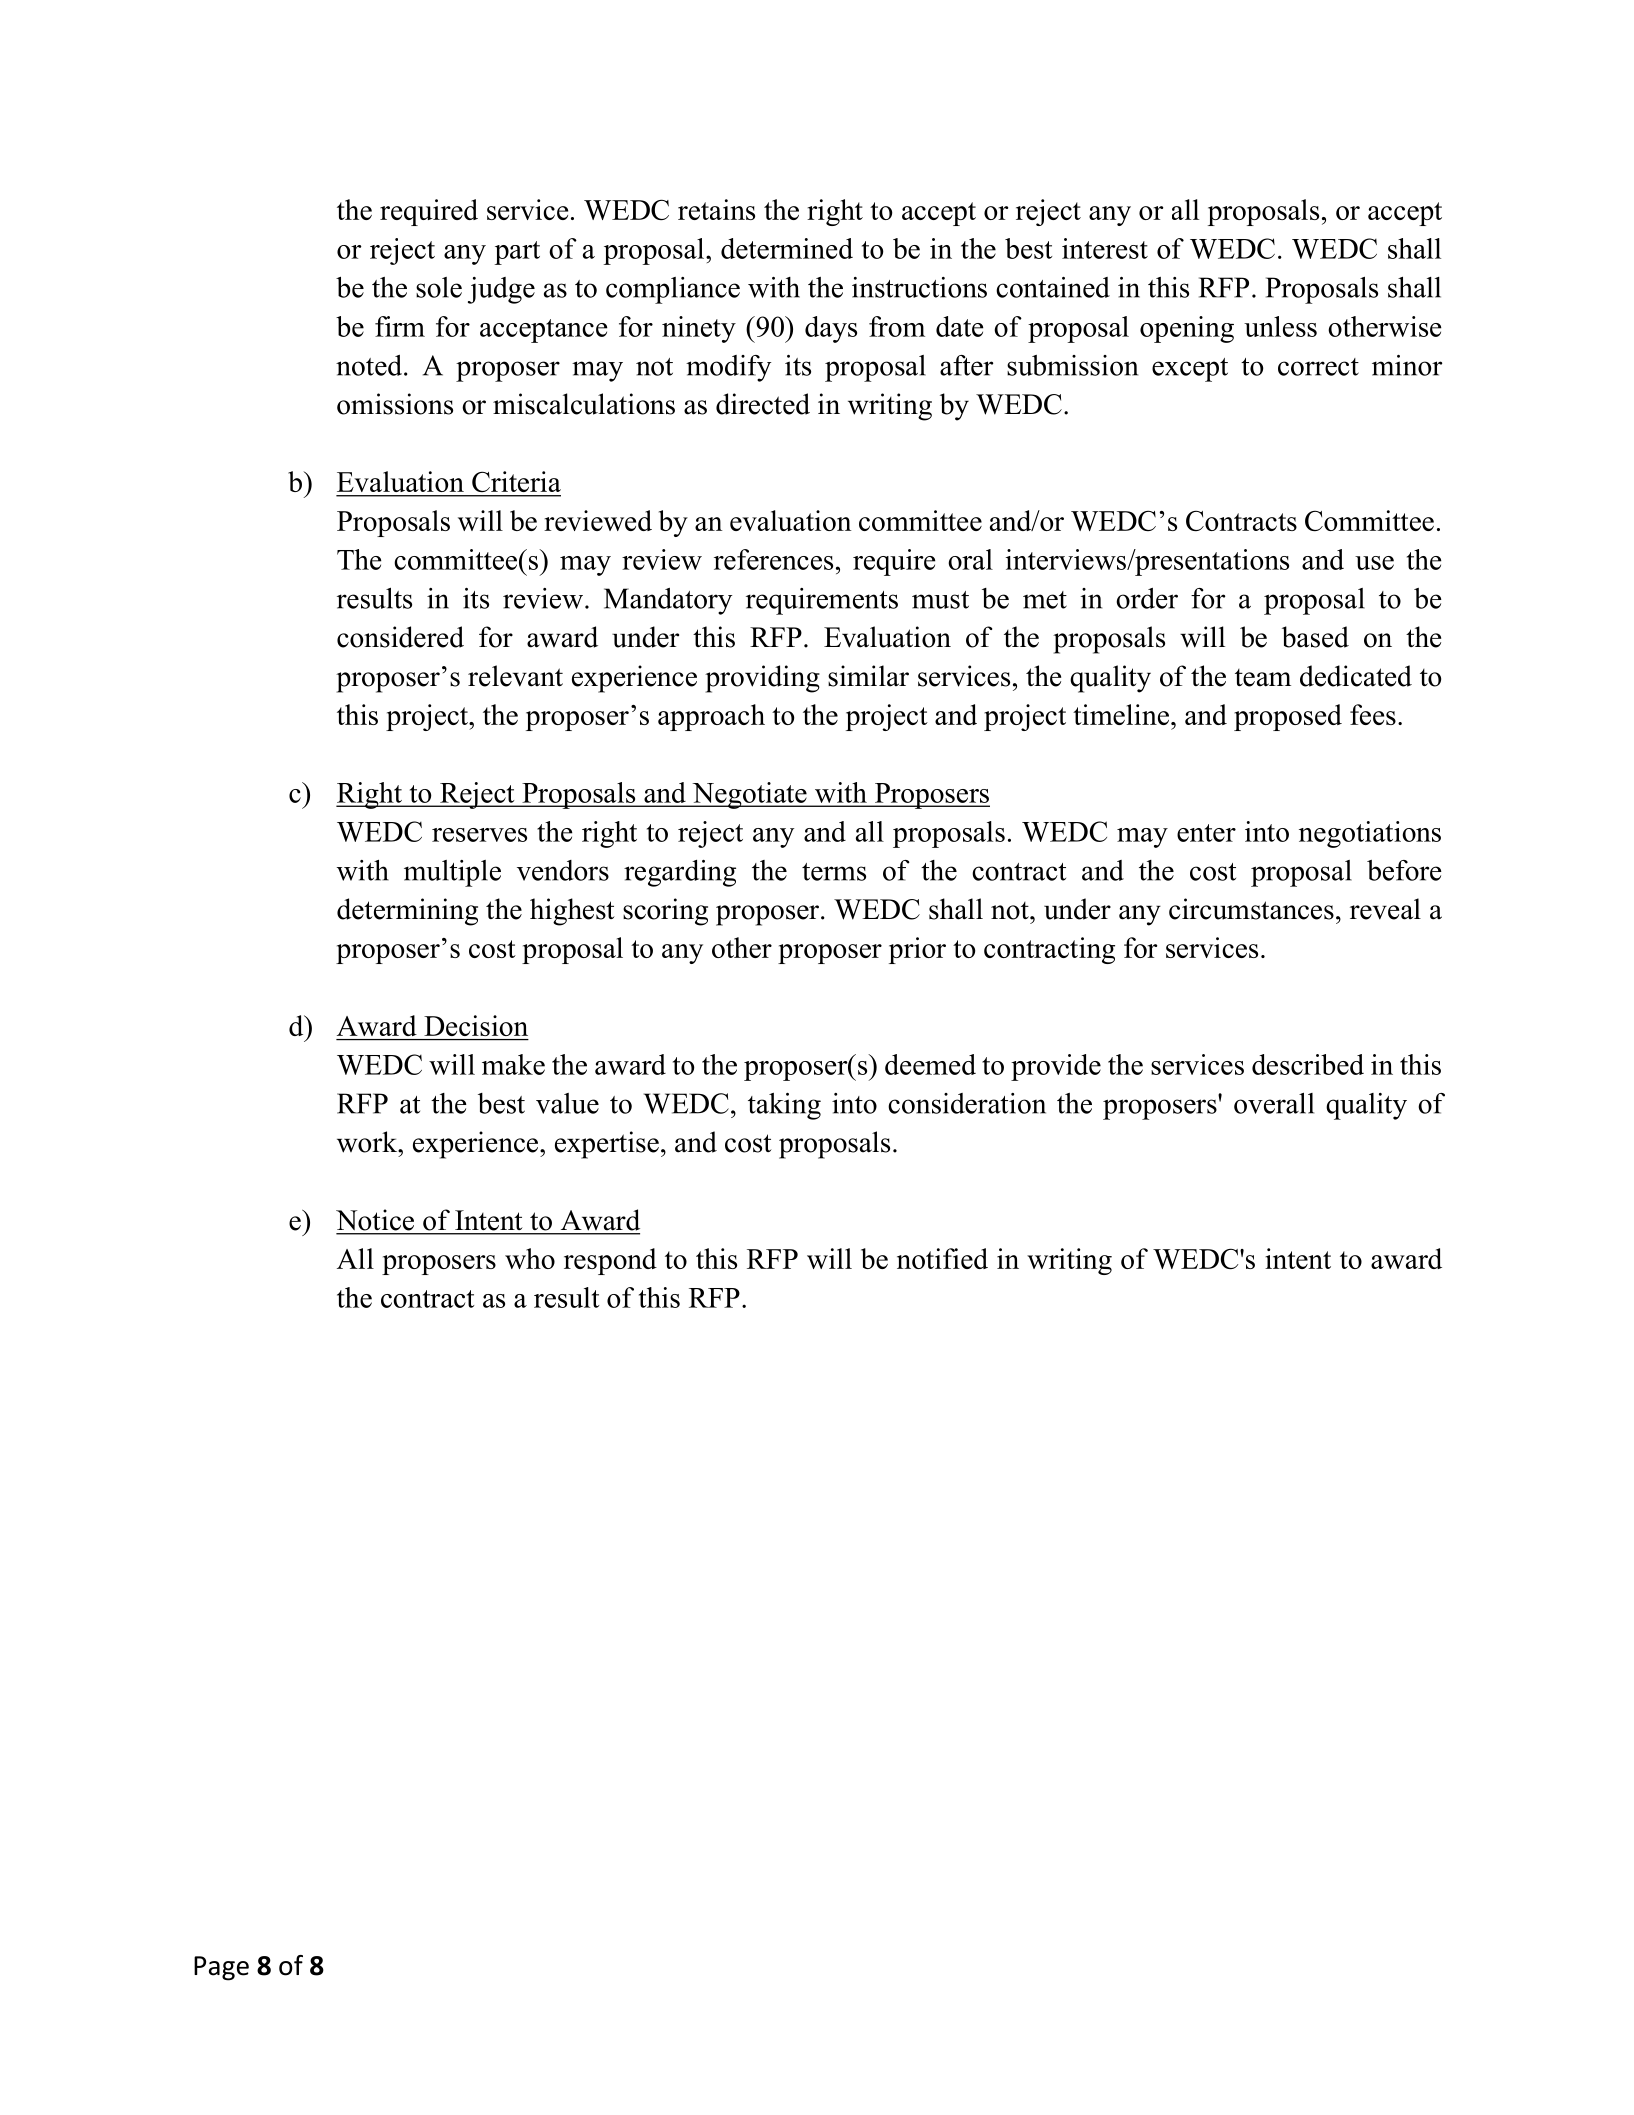 Image resolution: width=1634 pixels, height=2115 pixels. What do you see at coordinates (221, 1968) in the page?
I see `Page` at bounding box center [221, 1968].
